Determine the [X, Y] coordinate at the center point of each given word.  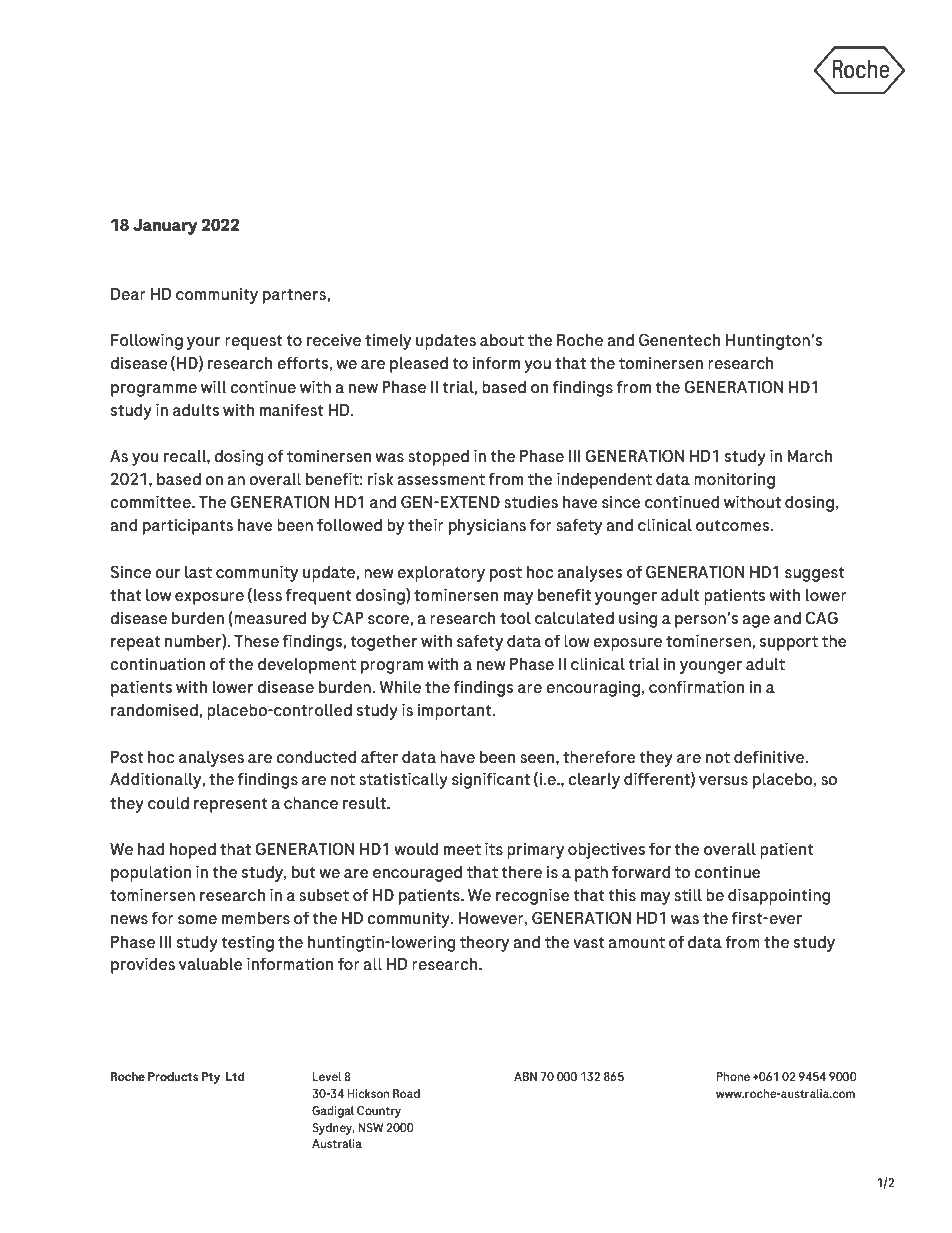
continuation [157, 664]
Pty [211, 1078]
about [502, 340]
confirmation [696, 687]
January [165, 227]
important [455, 711]
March [809, 456]
